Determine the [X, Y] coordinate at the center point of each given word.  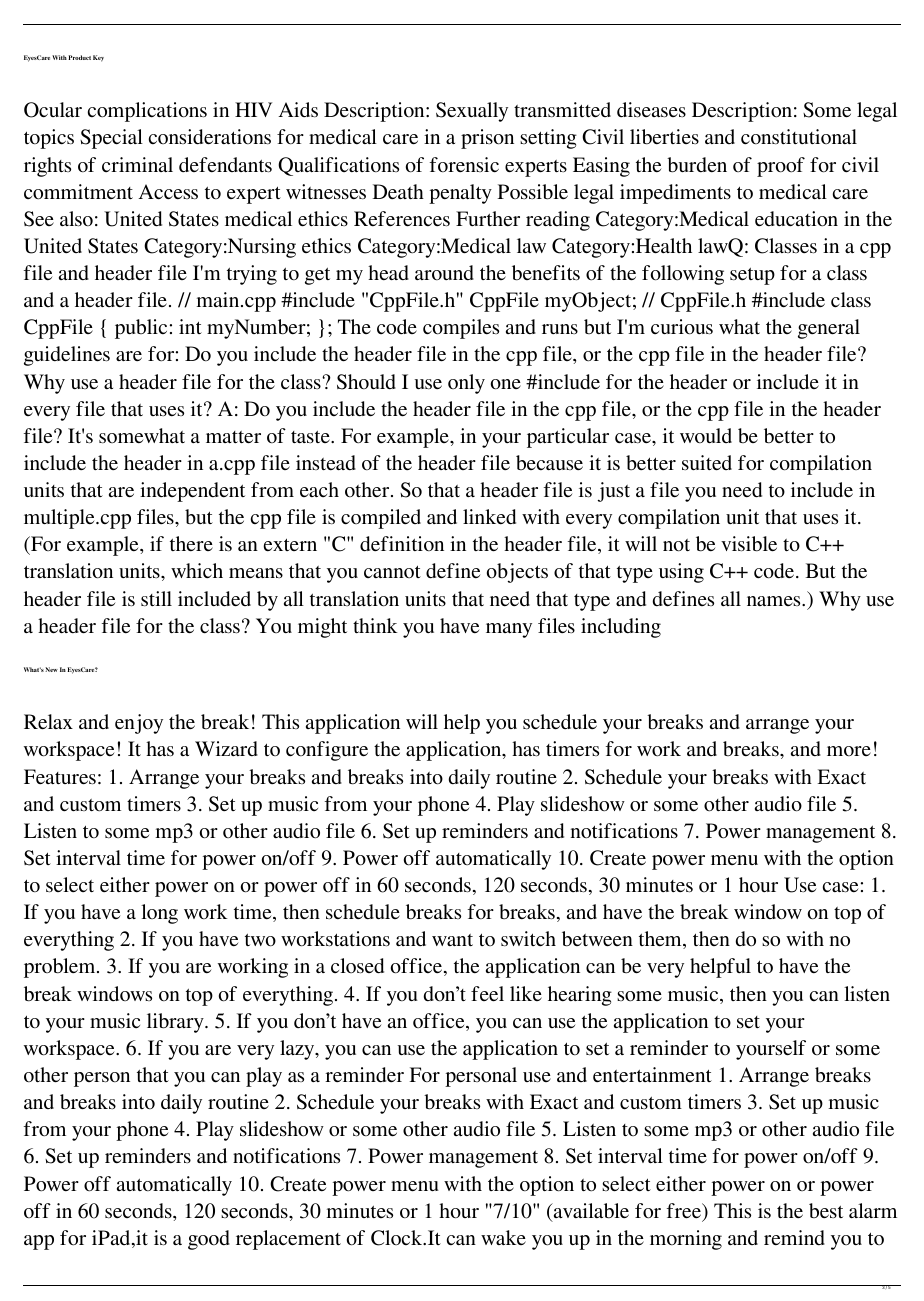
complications [147, 112]
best [826, 1210]
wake [503, 1237]
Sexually [472, 112]
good [209, 1240]
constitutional [799, 137]
